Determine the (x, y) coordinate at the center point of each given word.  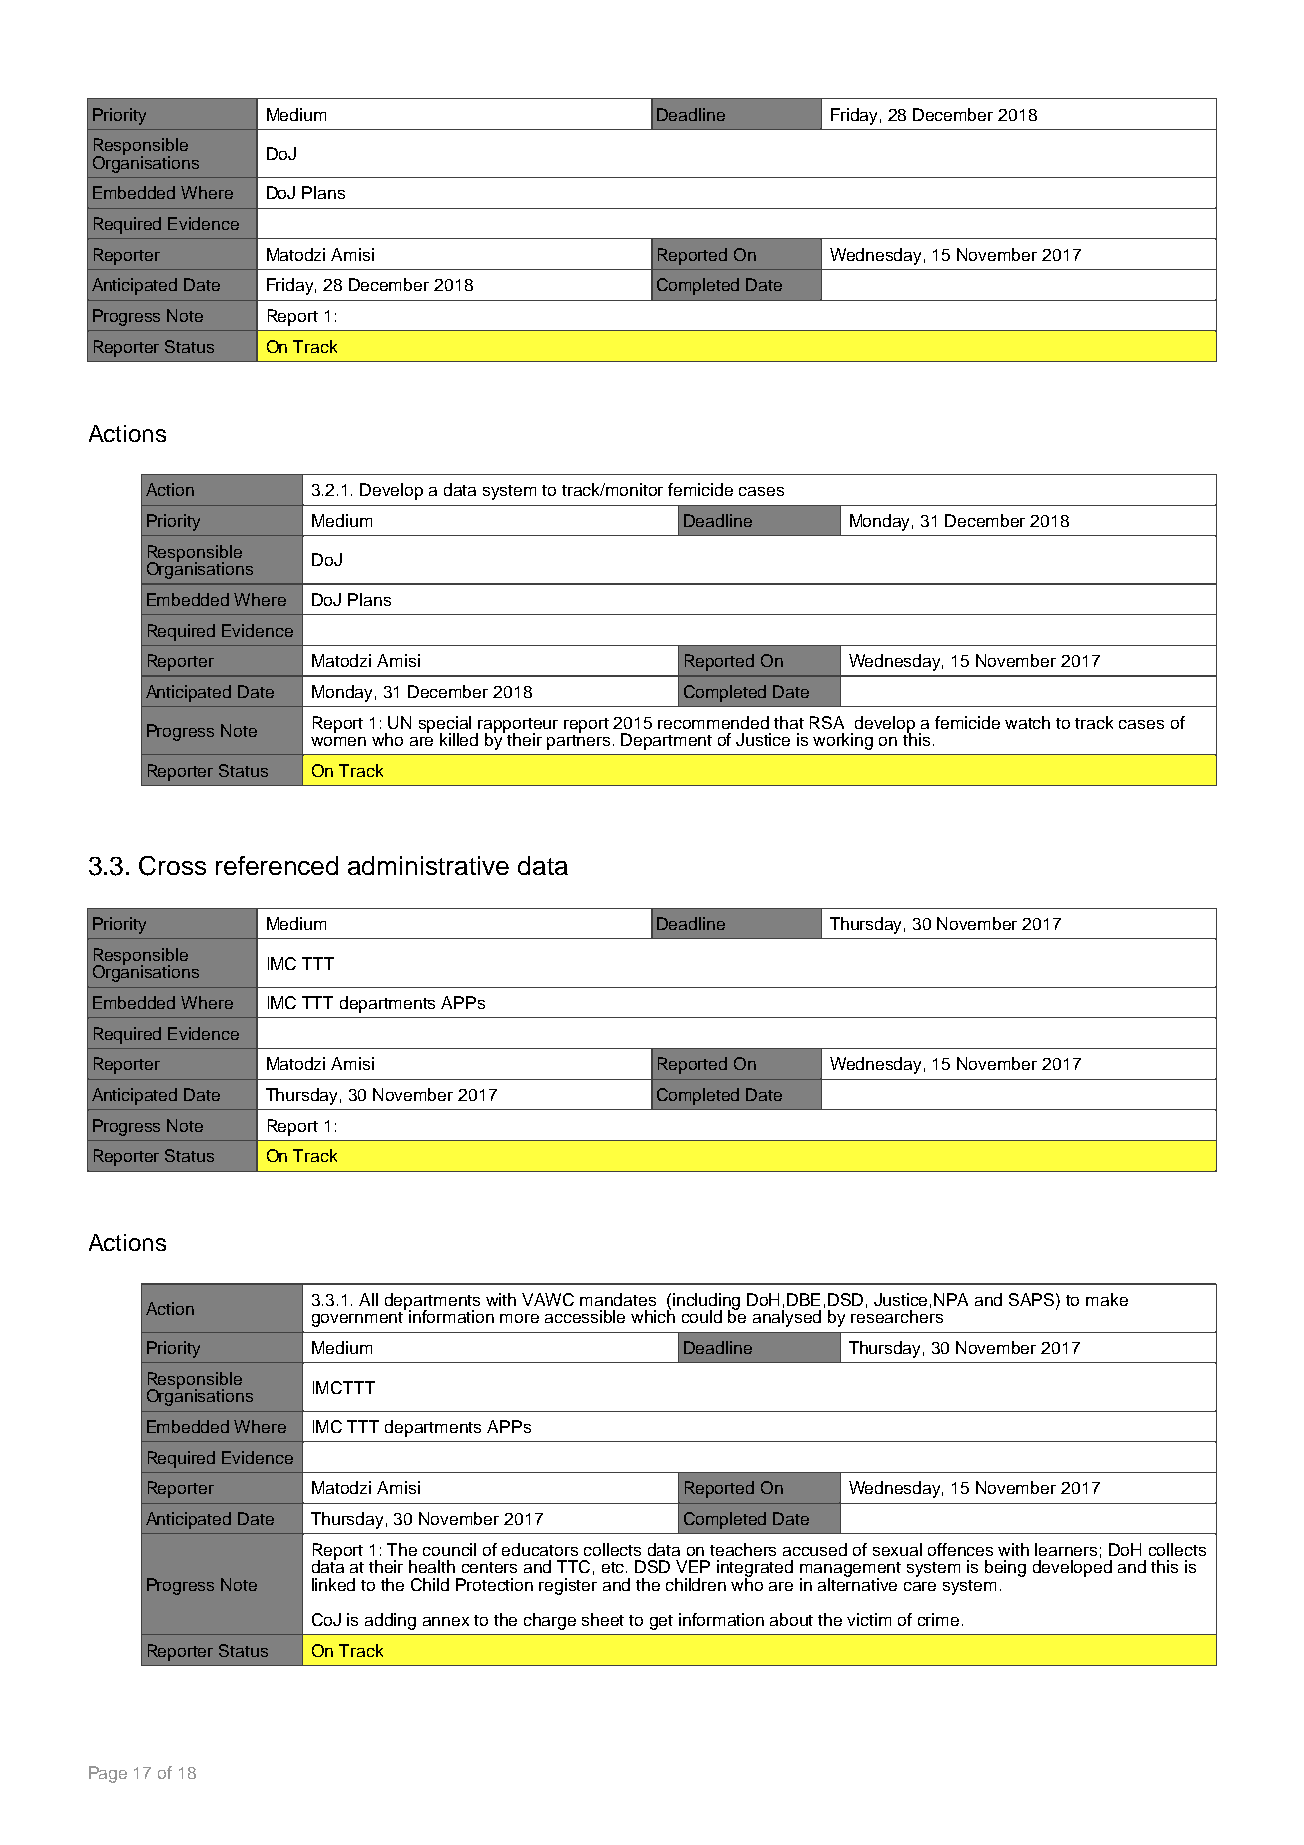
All (368, 1299)
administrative (428, 865)
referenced (277, 865)
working (843, 741)
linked (333, 1584)
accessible (585, 1316)
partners (578, 741)
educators (540, 1549)
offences (960, 1549)
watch (1027, 722)
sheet (603, 1619)
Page (108, 1774)
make (1107, 1299)
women (338, 741)
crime (938, 1619)
